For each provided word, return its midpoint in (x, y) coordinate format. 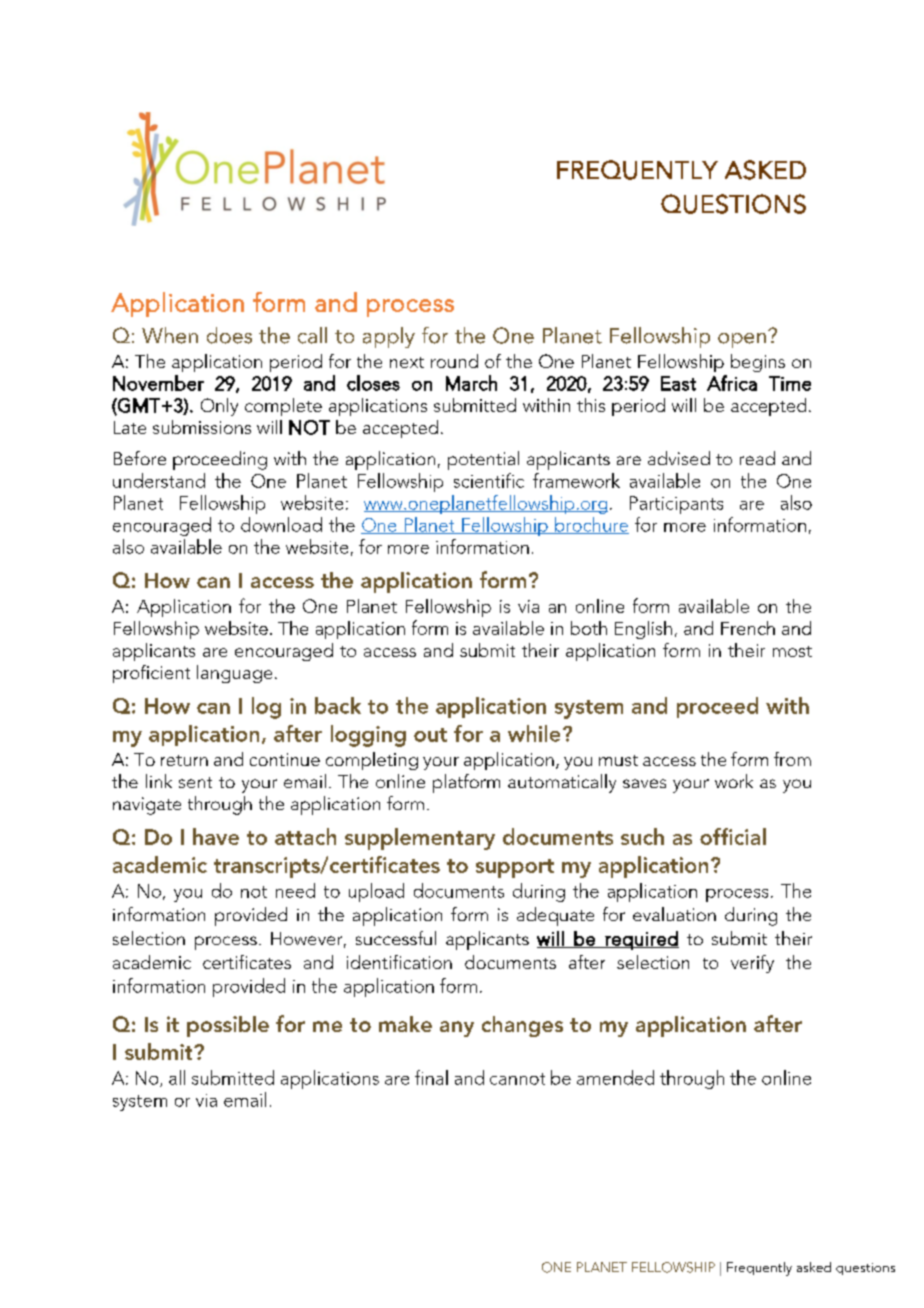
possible (228, 1026)
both (589, 628)
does (229, 335)
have (216, 836)
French (748, 628)
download (281, 524)
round (454, 361)
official (733, 836)
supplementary (420, 839)
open (742, 340)
